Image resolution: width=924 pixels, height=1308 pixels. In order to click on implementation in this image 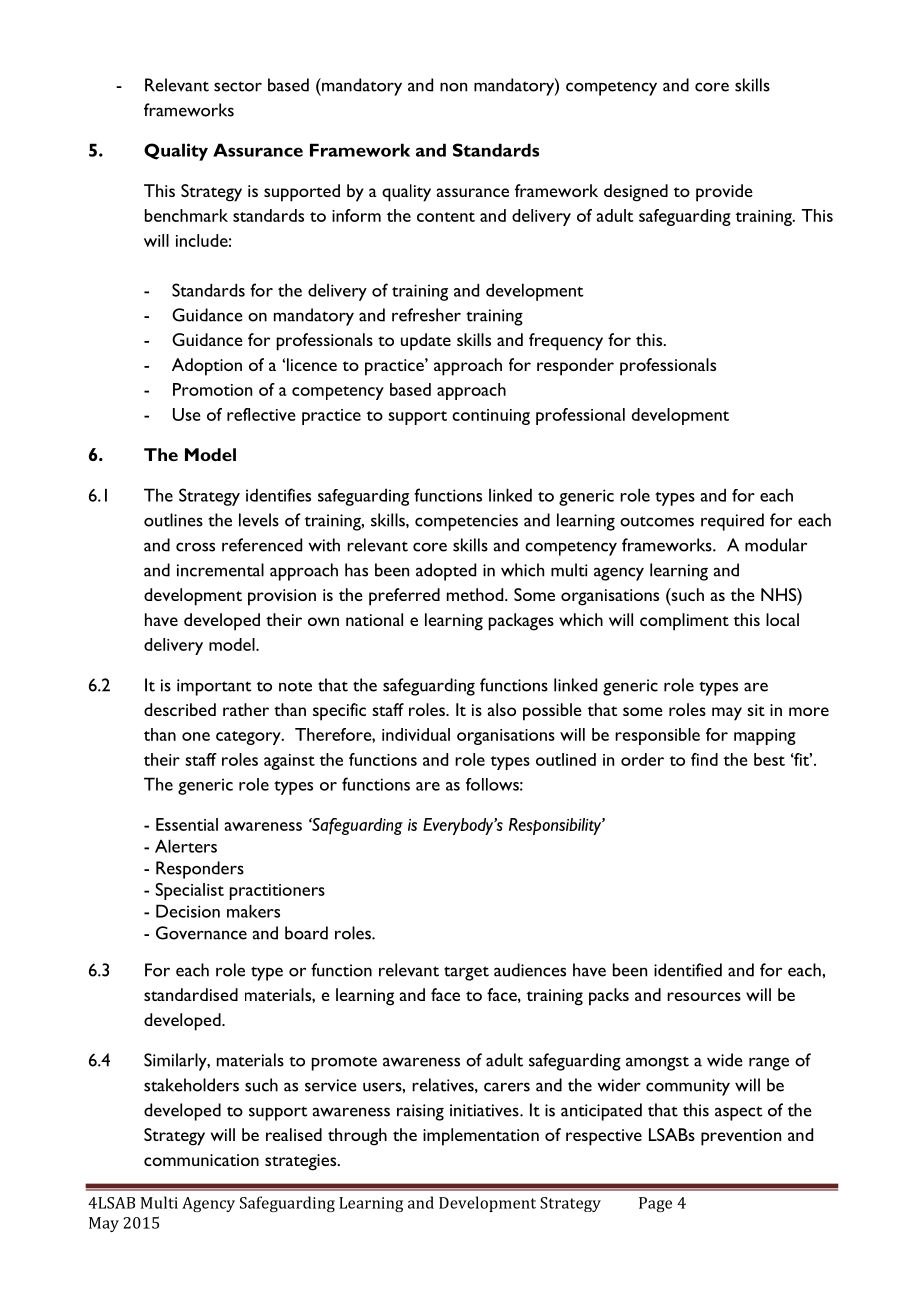, I will do `click(481, 1137)`.
